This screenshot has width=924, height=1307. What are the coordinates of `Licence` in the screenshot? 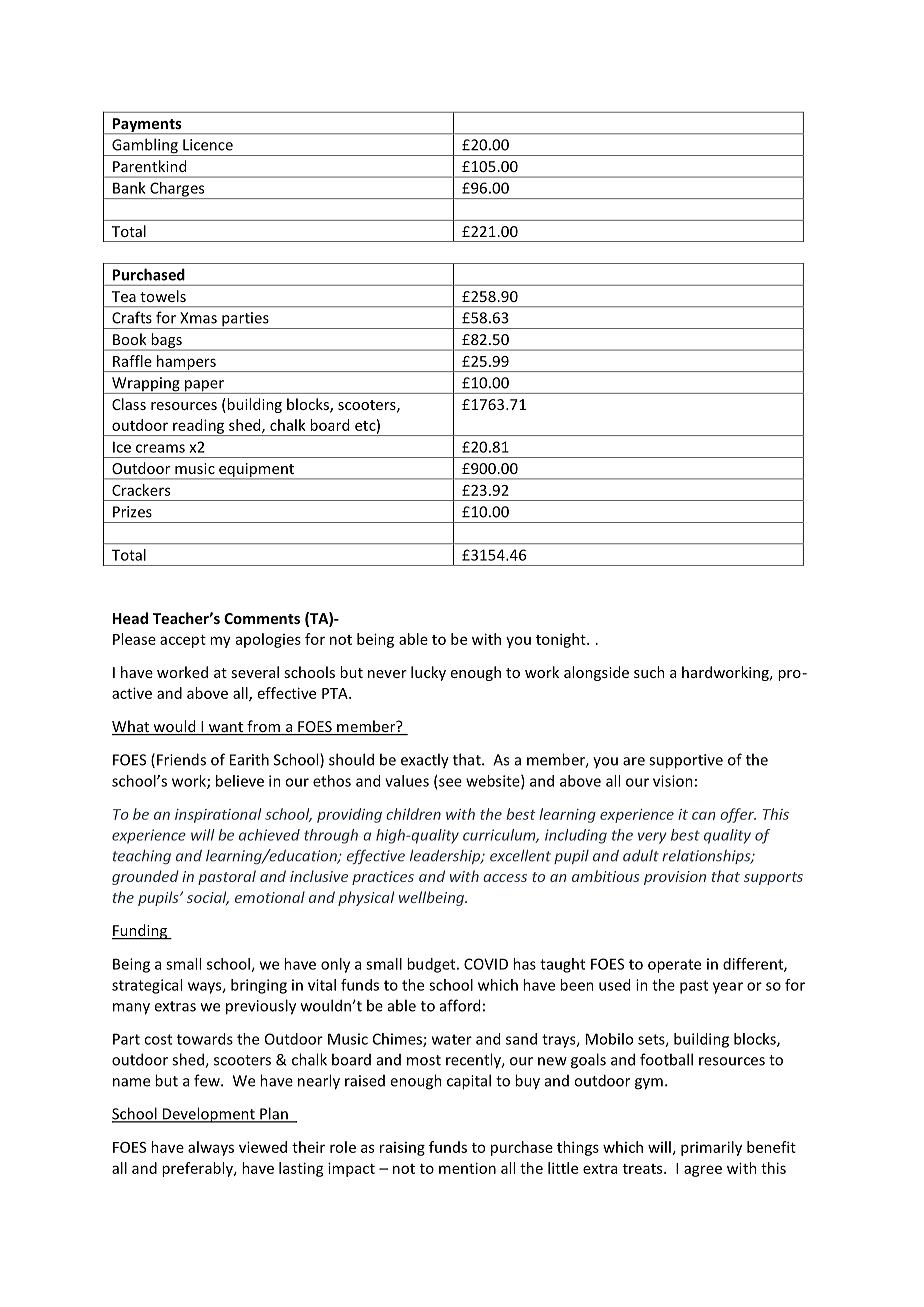 It's located at (208, 145).
